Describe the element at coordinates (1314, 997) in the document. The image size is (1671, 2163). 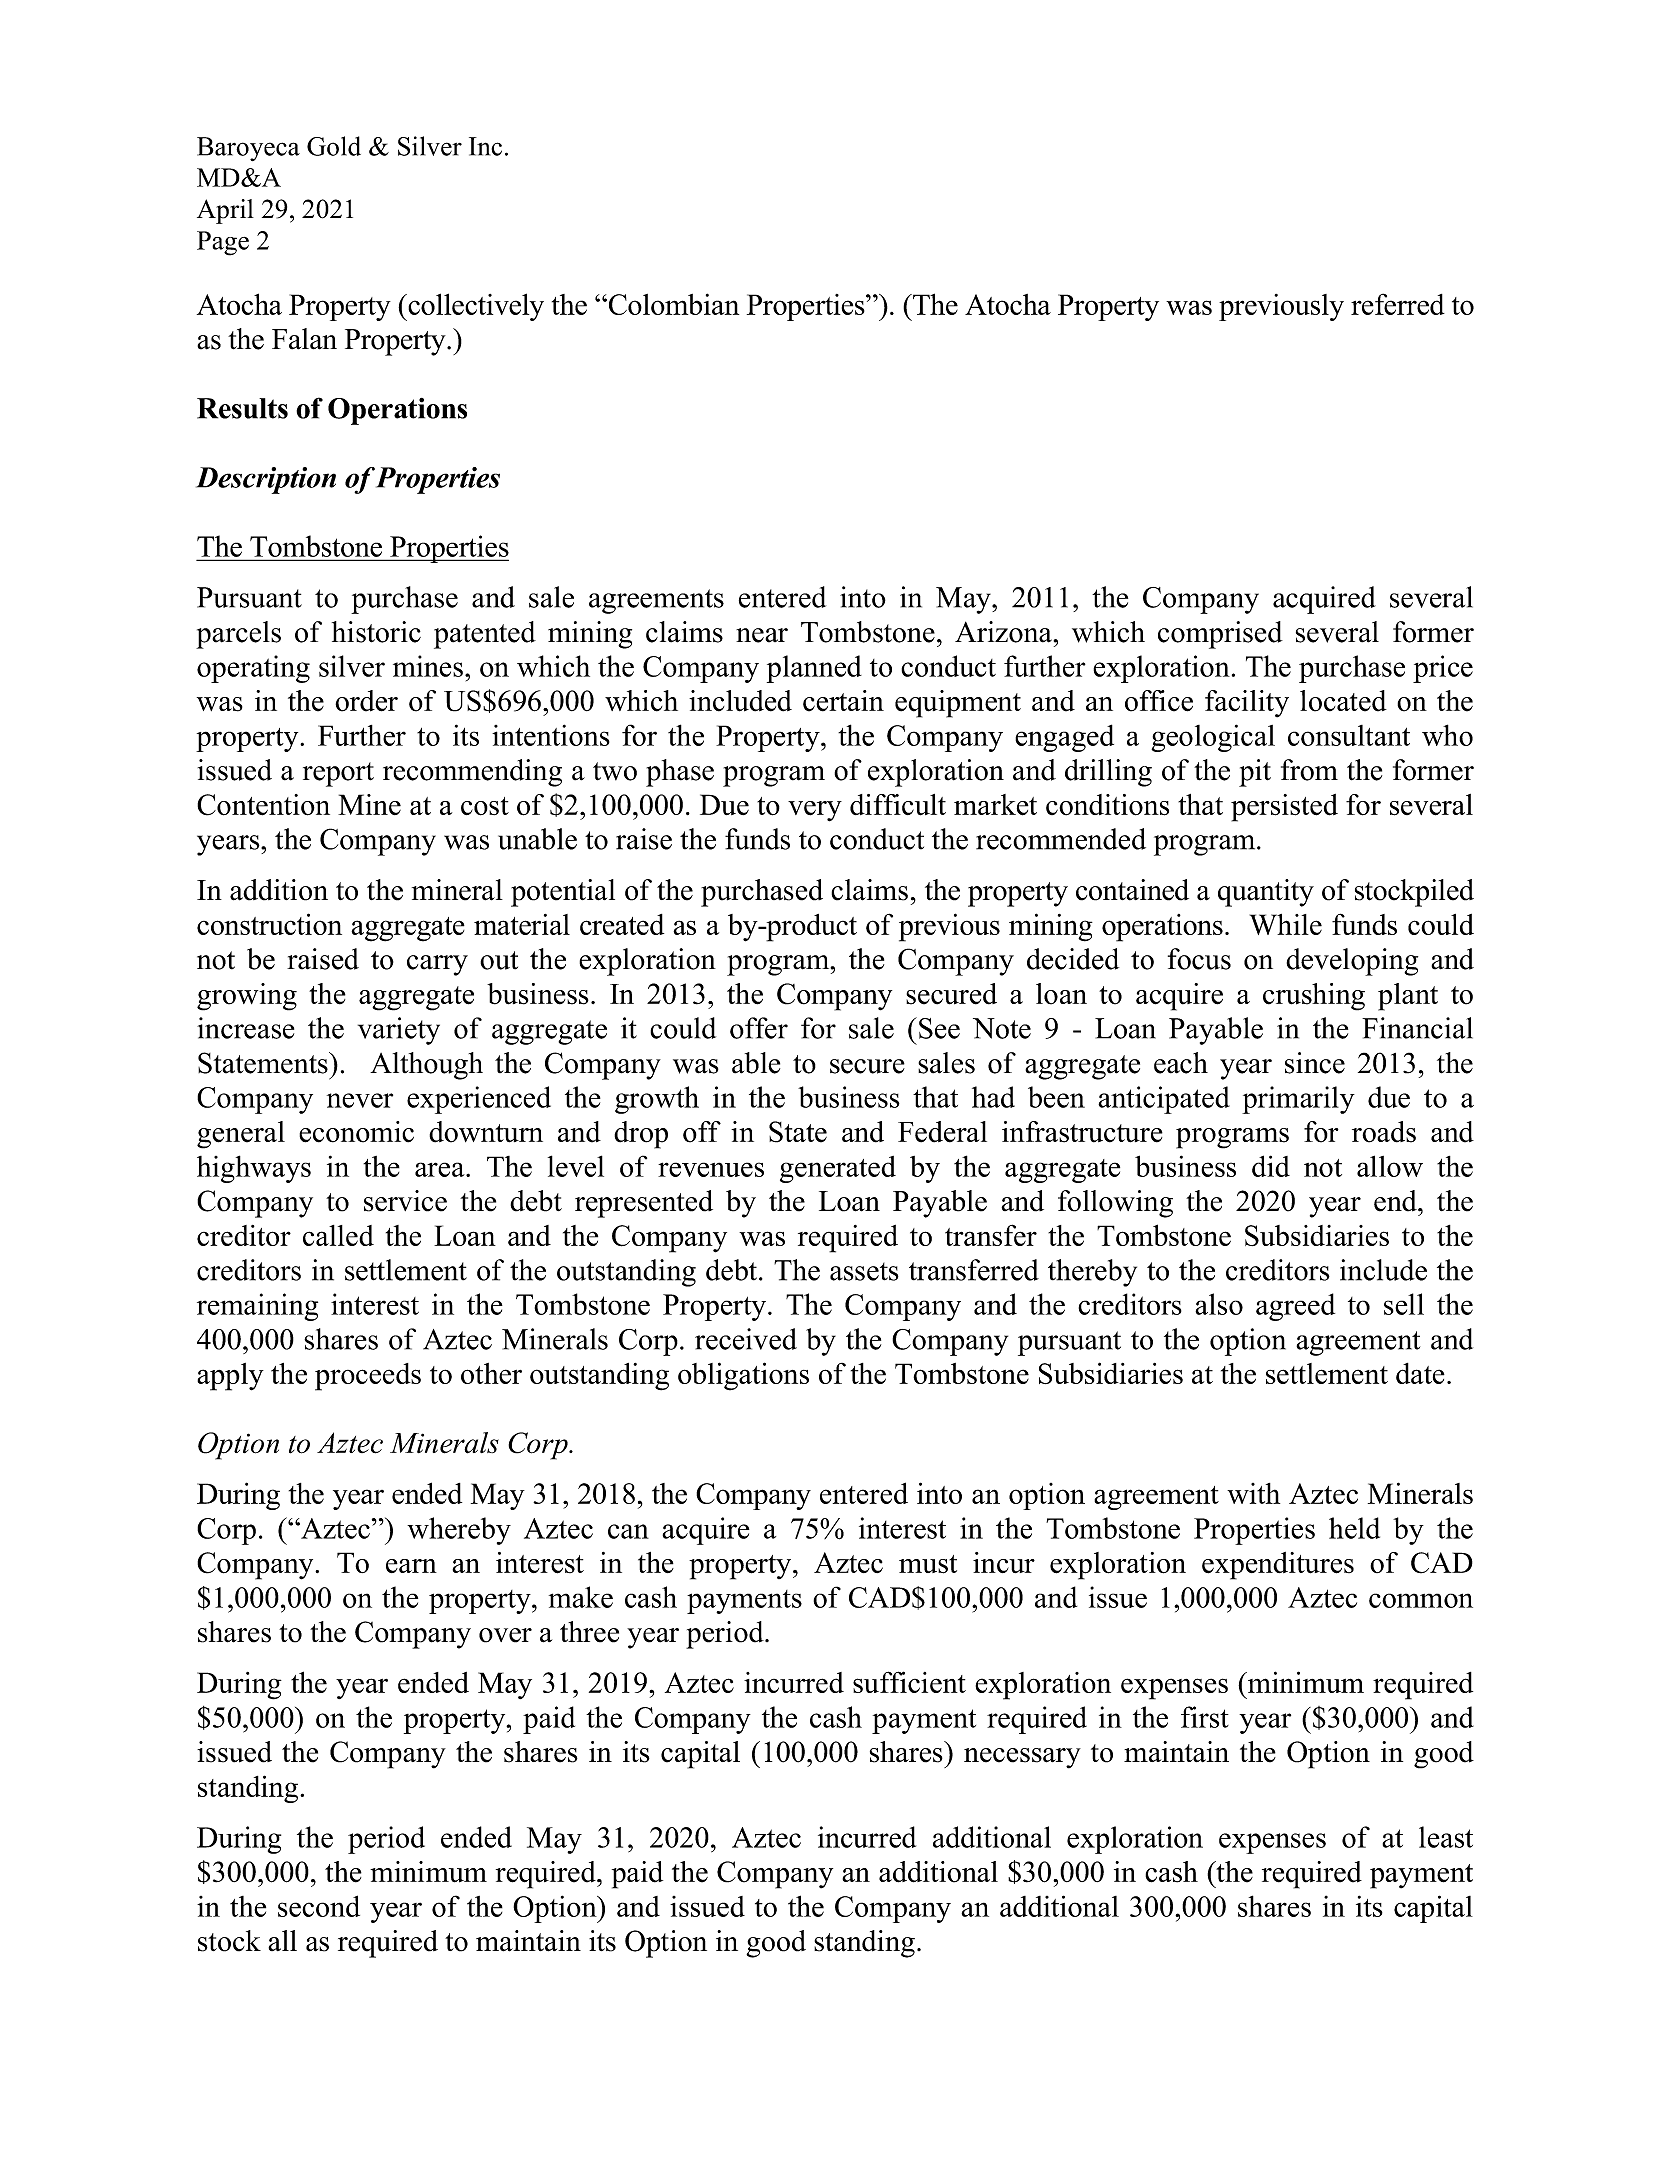
I see `crushing` at that location.
